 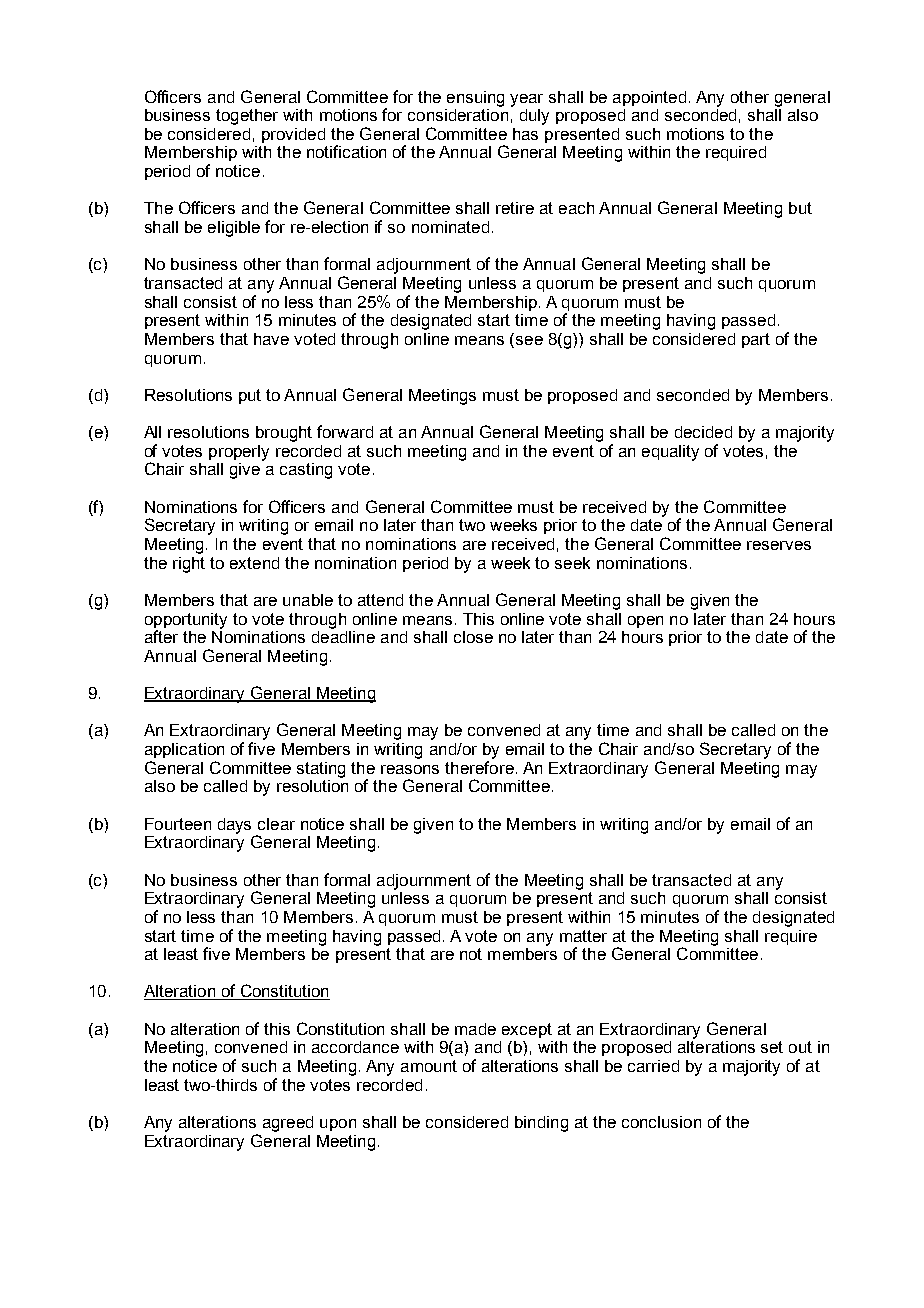 What do you see at coordinates (239, 453) in the image?
I see `properly` at bounding box center [239, 453].
